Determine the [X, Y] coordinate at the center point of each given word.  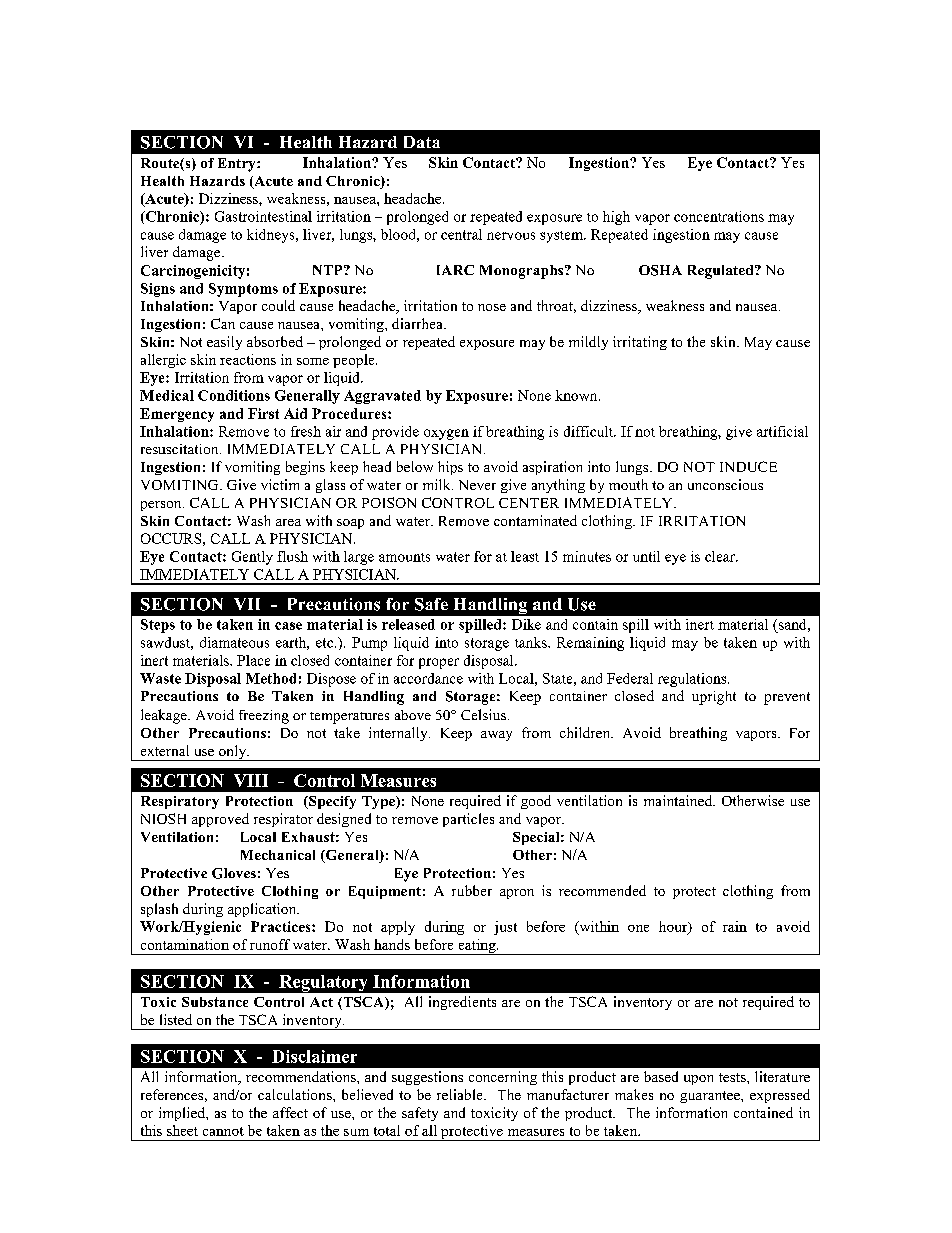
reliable [461, 1094]
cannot [223, 1131]
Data [422, 142]
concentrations [719, 216]
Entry [238, 165]
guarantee [711, 1097]
